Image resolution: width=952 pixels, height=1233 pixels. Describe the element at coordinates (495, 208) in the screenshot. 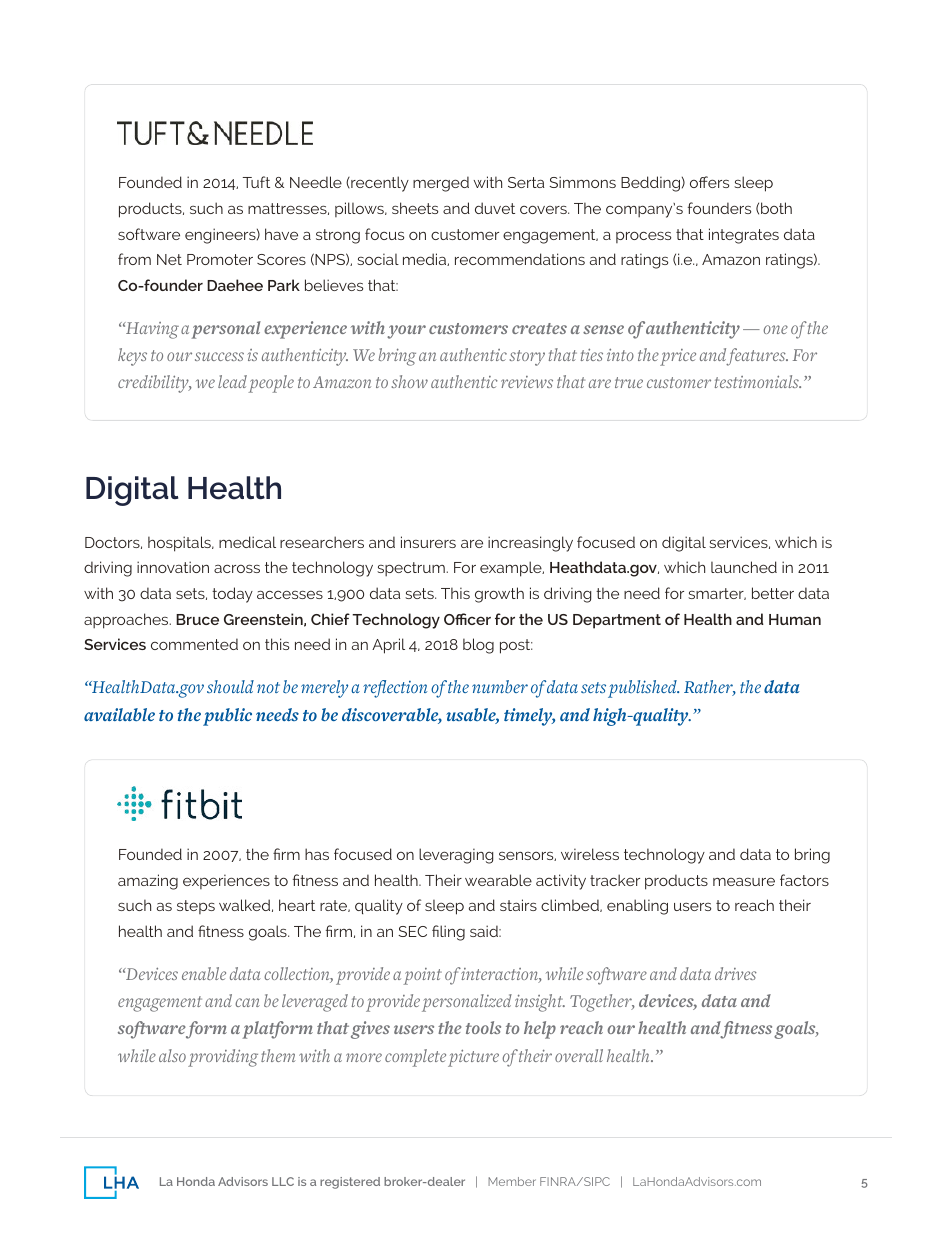

I see `duvet` at that location.
